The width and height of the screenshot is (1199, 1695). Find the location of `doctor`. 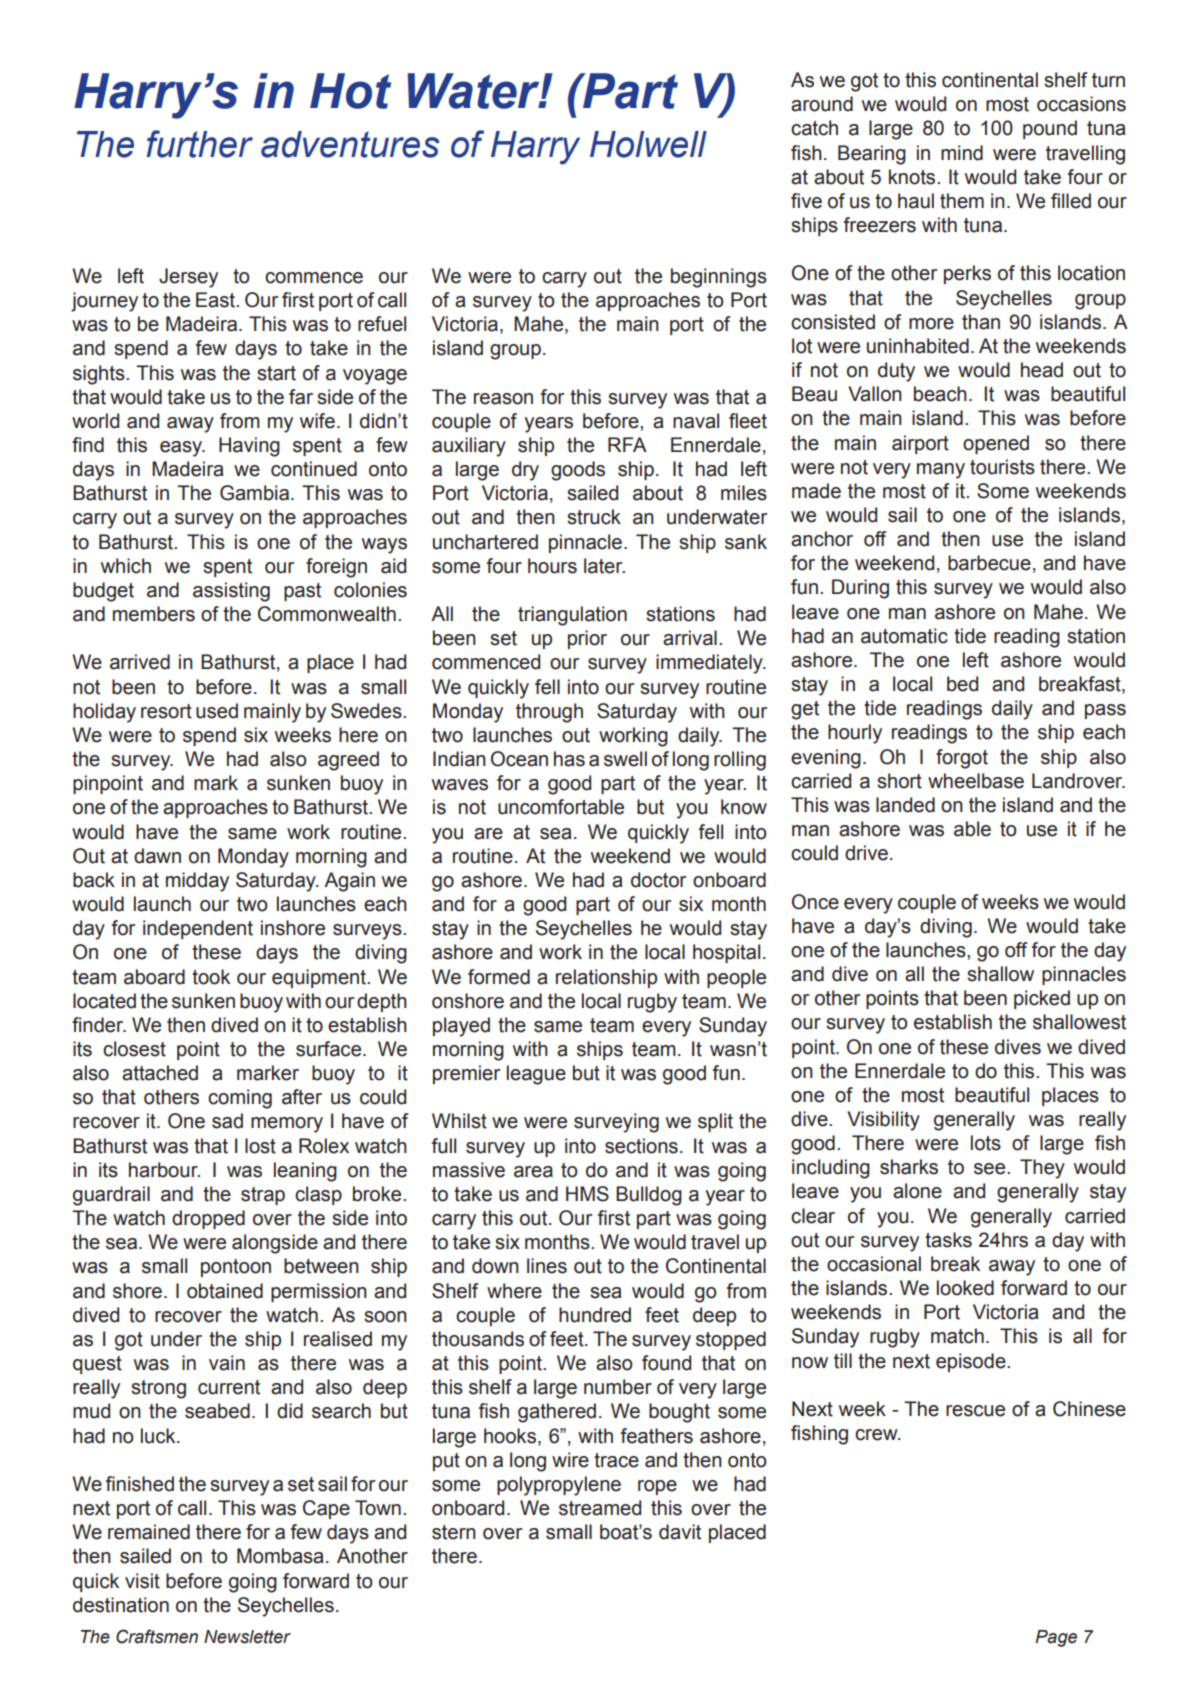

doctor is located at coordinates (658, 880).
